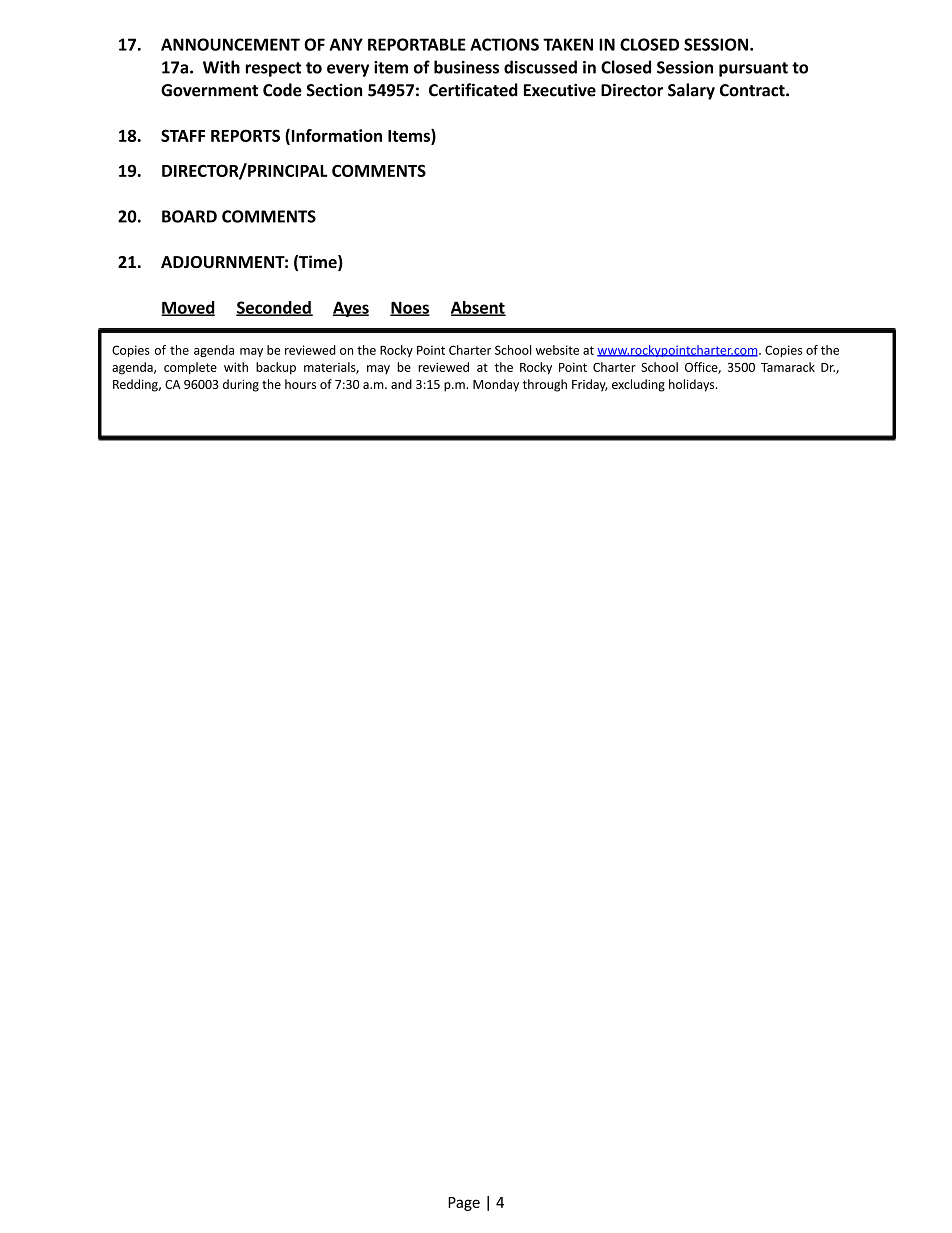  I want to click on Salary, so click(691, 91).
